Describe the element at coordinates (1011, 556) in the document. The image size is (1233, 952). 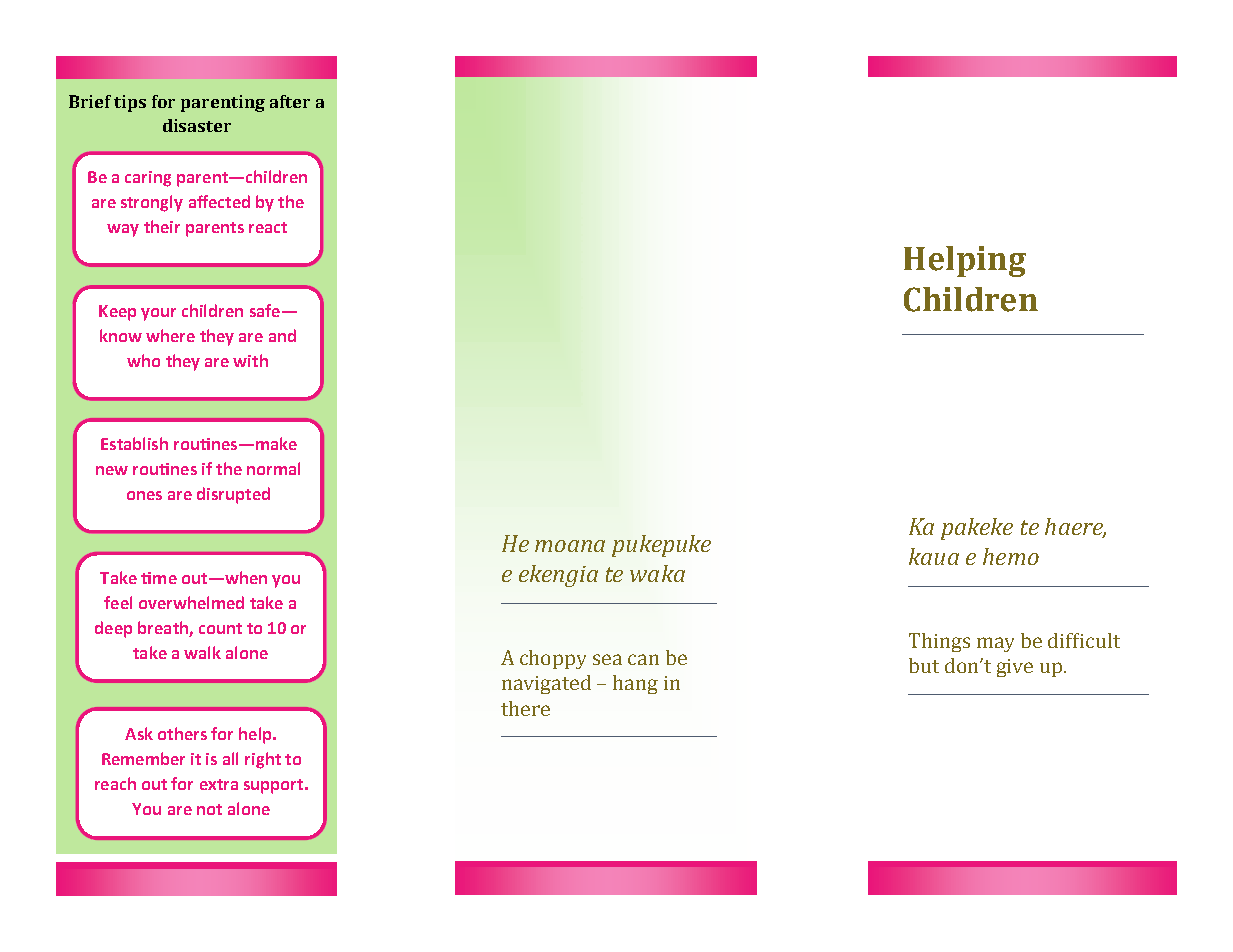
I see `hemo` at that location.
